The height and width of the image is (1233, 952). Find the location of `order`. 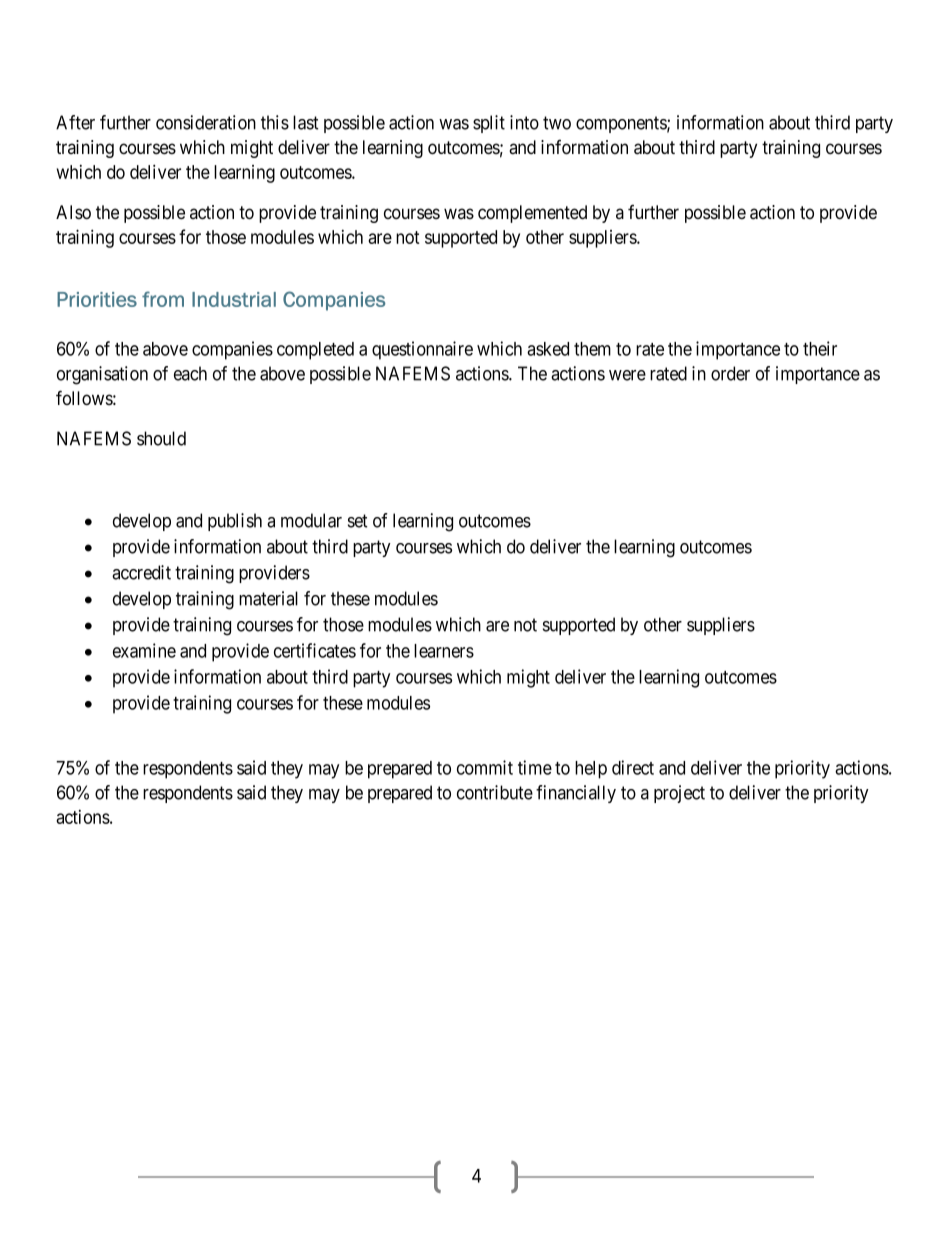

order is located at coordinates (730, 373).
